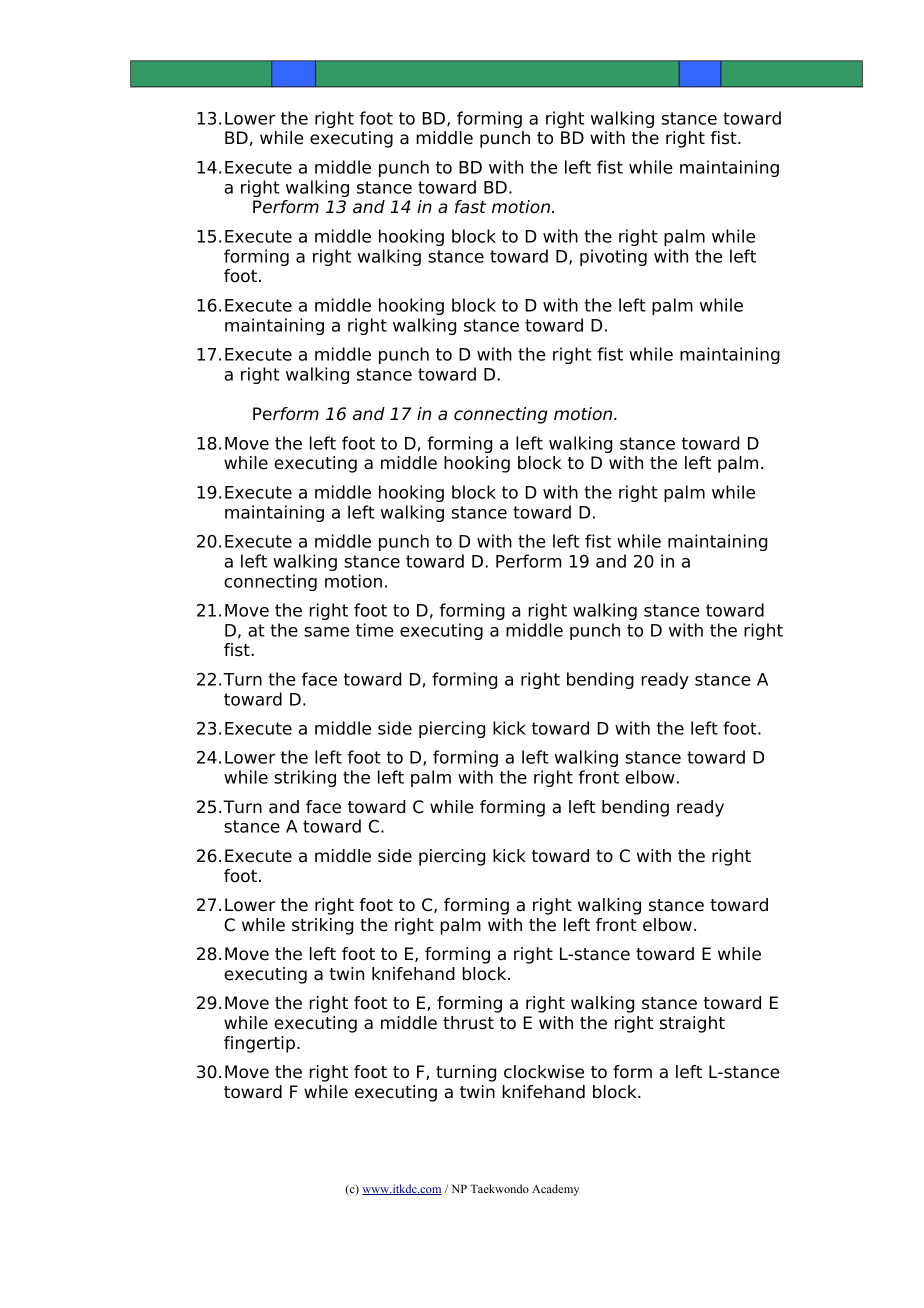 Image resolution: width=924 pixels, height=1308 pixels. Describe the element at coordinates (468, 1023) in the image. I see `thrust` at that location.
